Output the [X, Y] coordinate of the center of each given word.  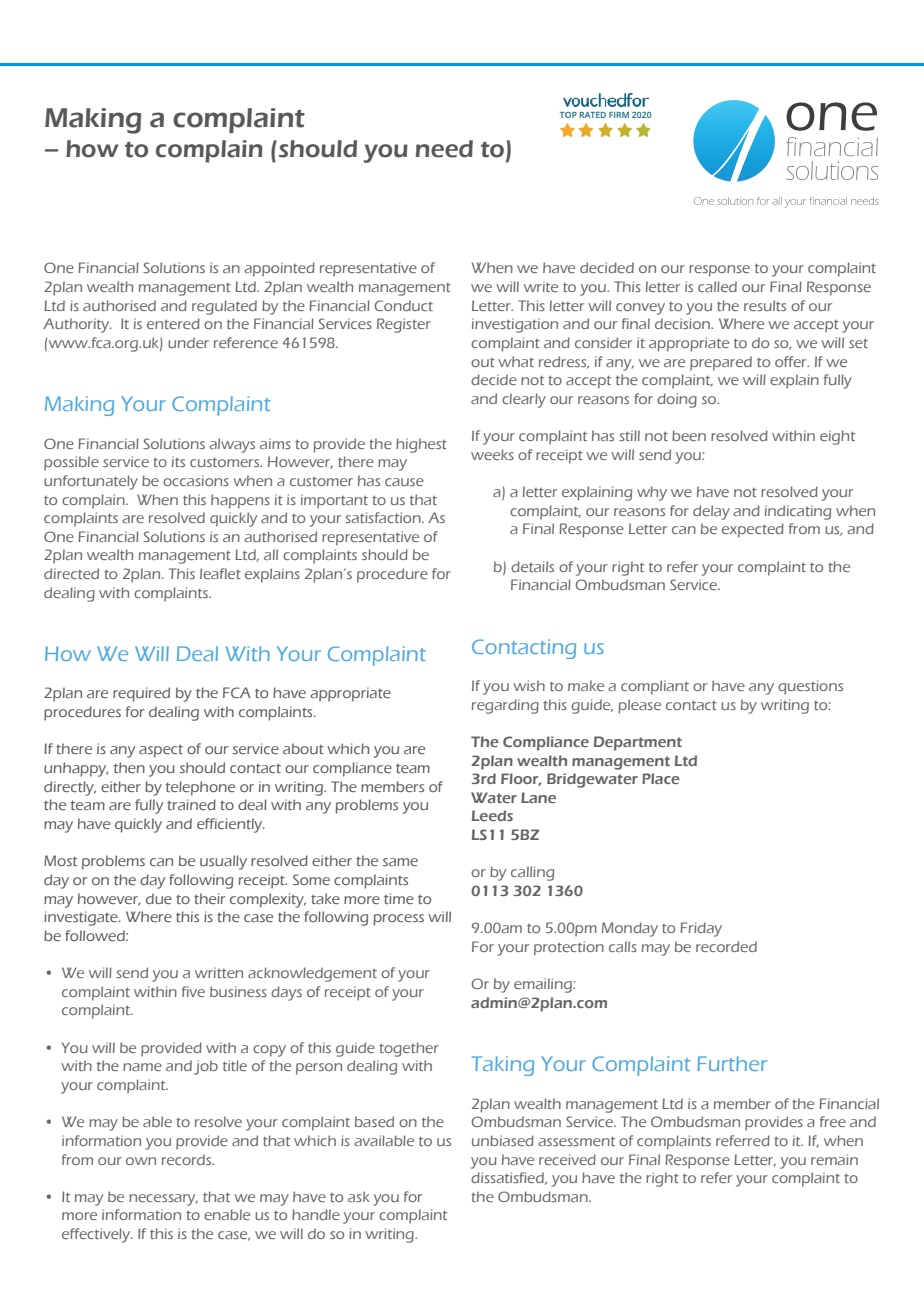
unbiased [503, 1140]
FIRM [619, 115]
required [141, 694]
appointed [279, 269]
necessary [163, 1200]
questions [810, 687]
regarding [505, 706]
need [444, 149]
